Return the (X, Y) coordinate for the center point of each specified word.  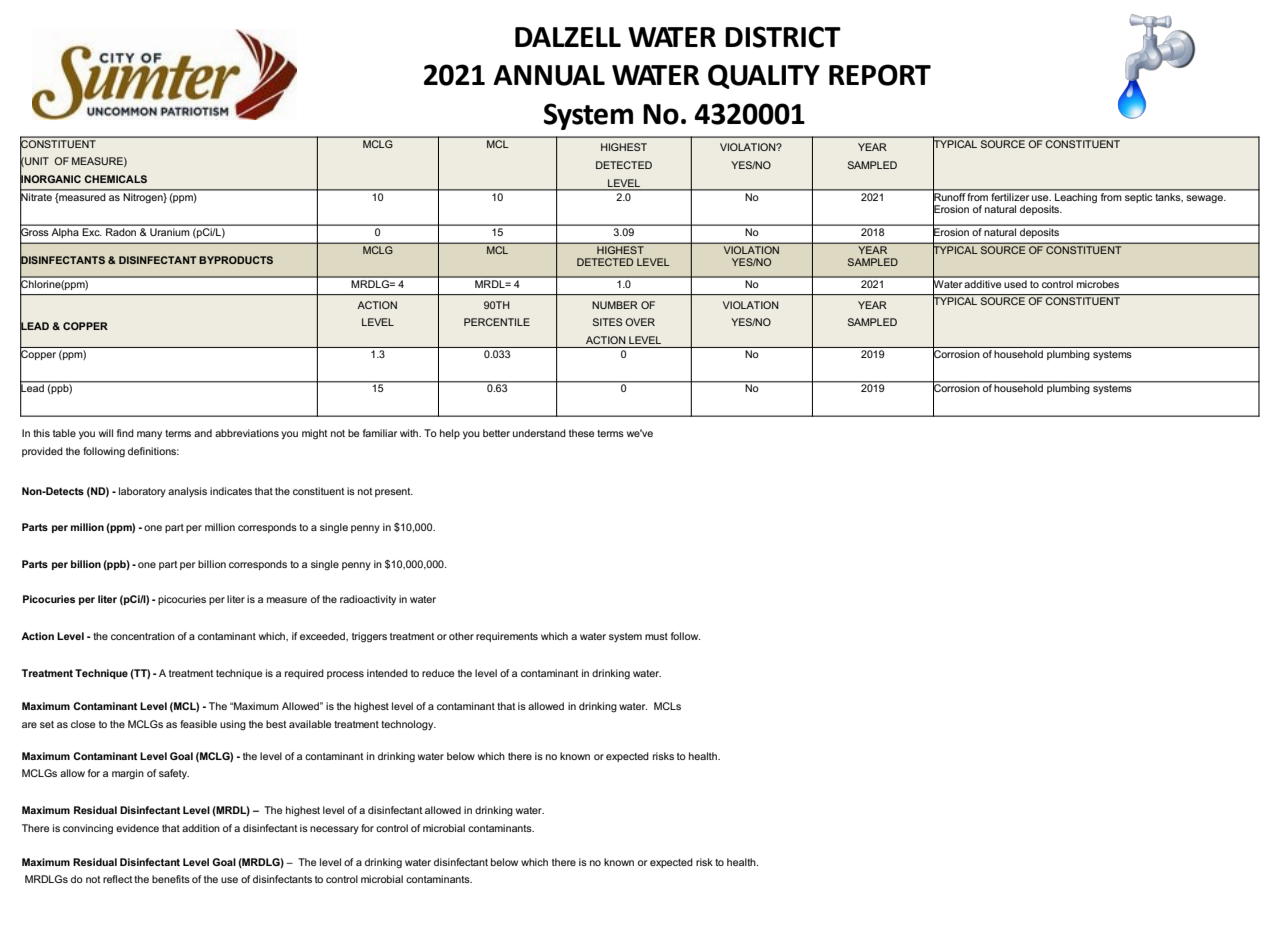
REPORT (880, 75)
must (656, 636)
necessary (334, 830)
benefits (171, 879)
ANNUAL (549, 75)
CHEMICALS (115, 179)
